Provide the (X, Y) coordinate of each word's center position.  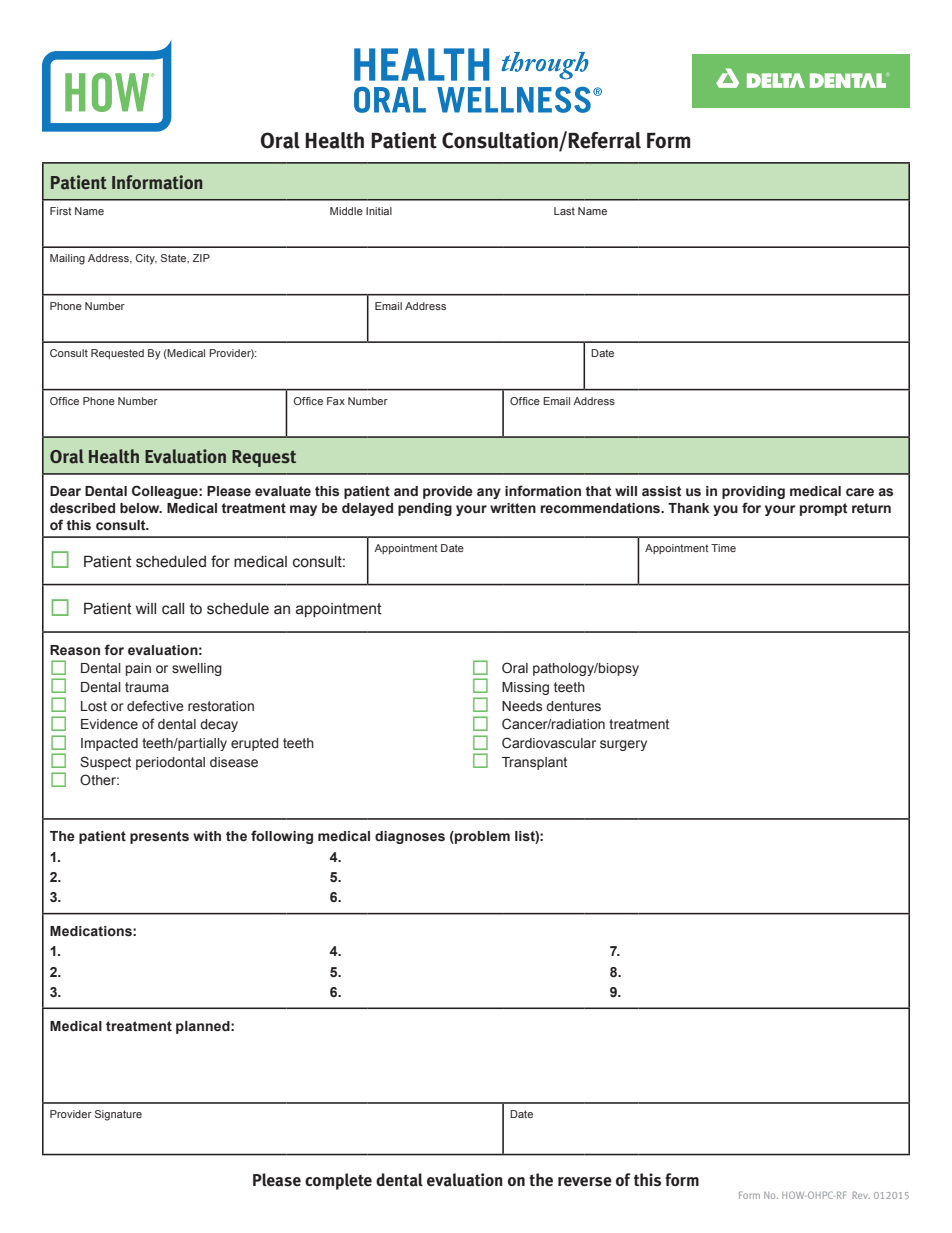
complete (338, 1181)
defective (155, 706)
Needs (522, 706)
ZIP (201, 258)
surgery (623, 745)
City (146, 259)
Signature (118, 1115)
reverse (585, 1182)
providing (753, 492)
